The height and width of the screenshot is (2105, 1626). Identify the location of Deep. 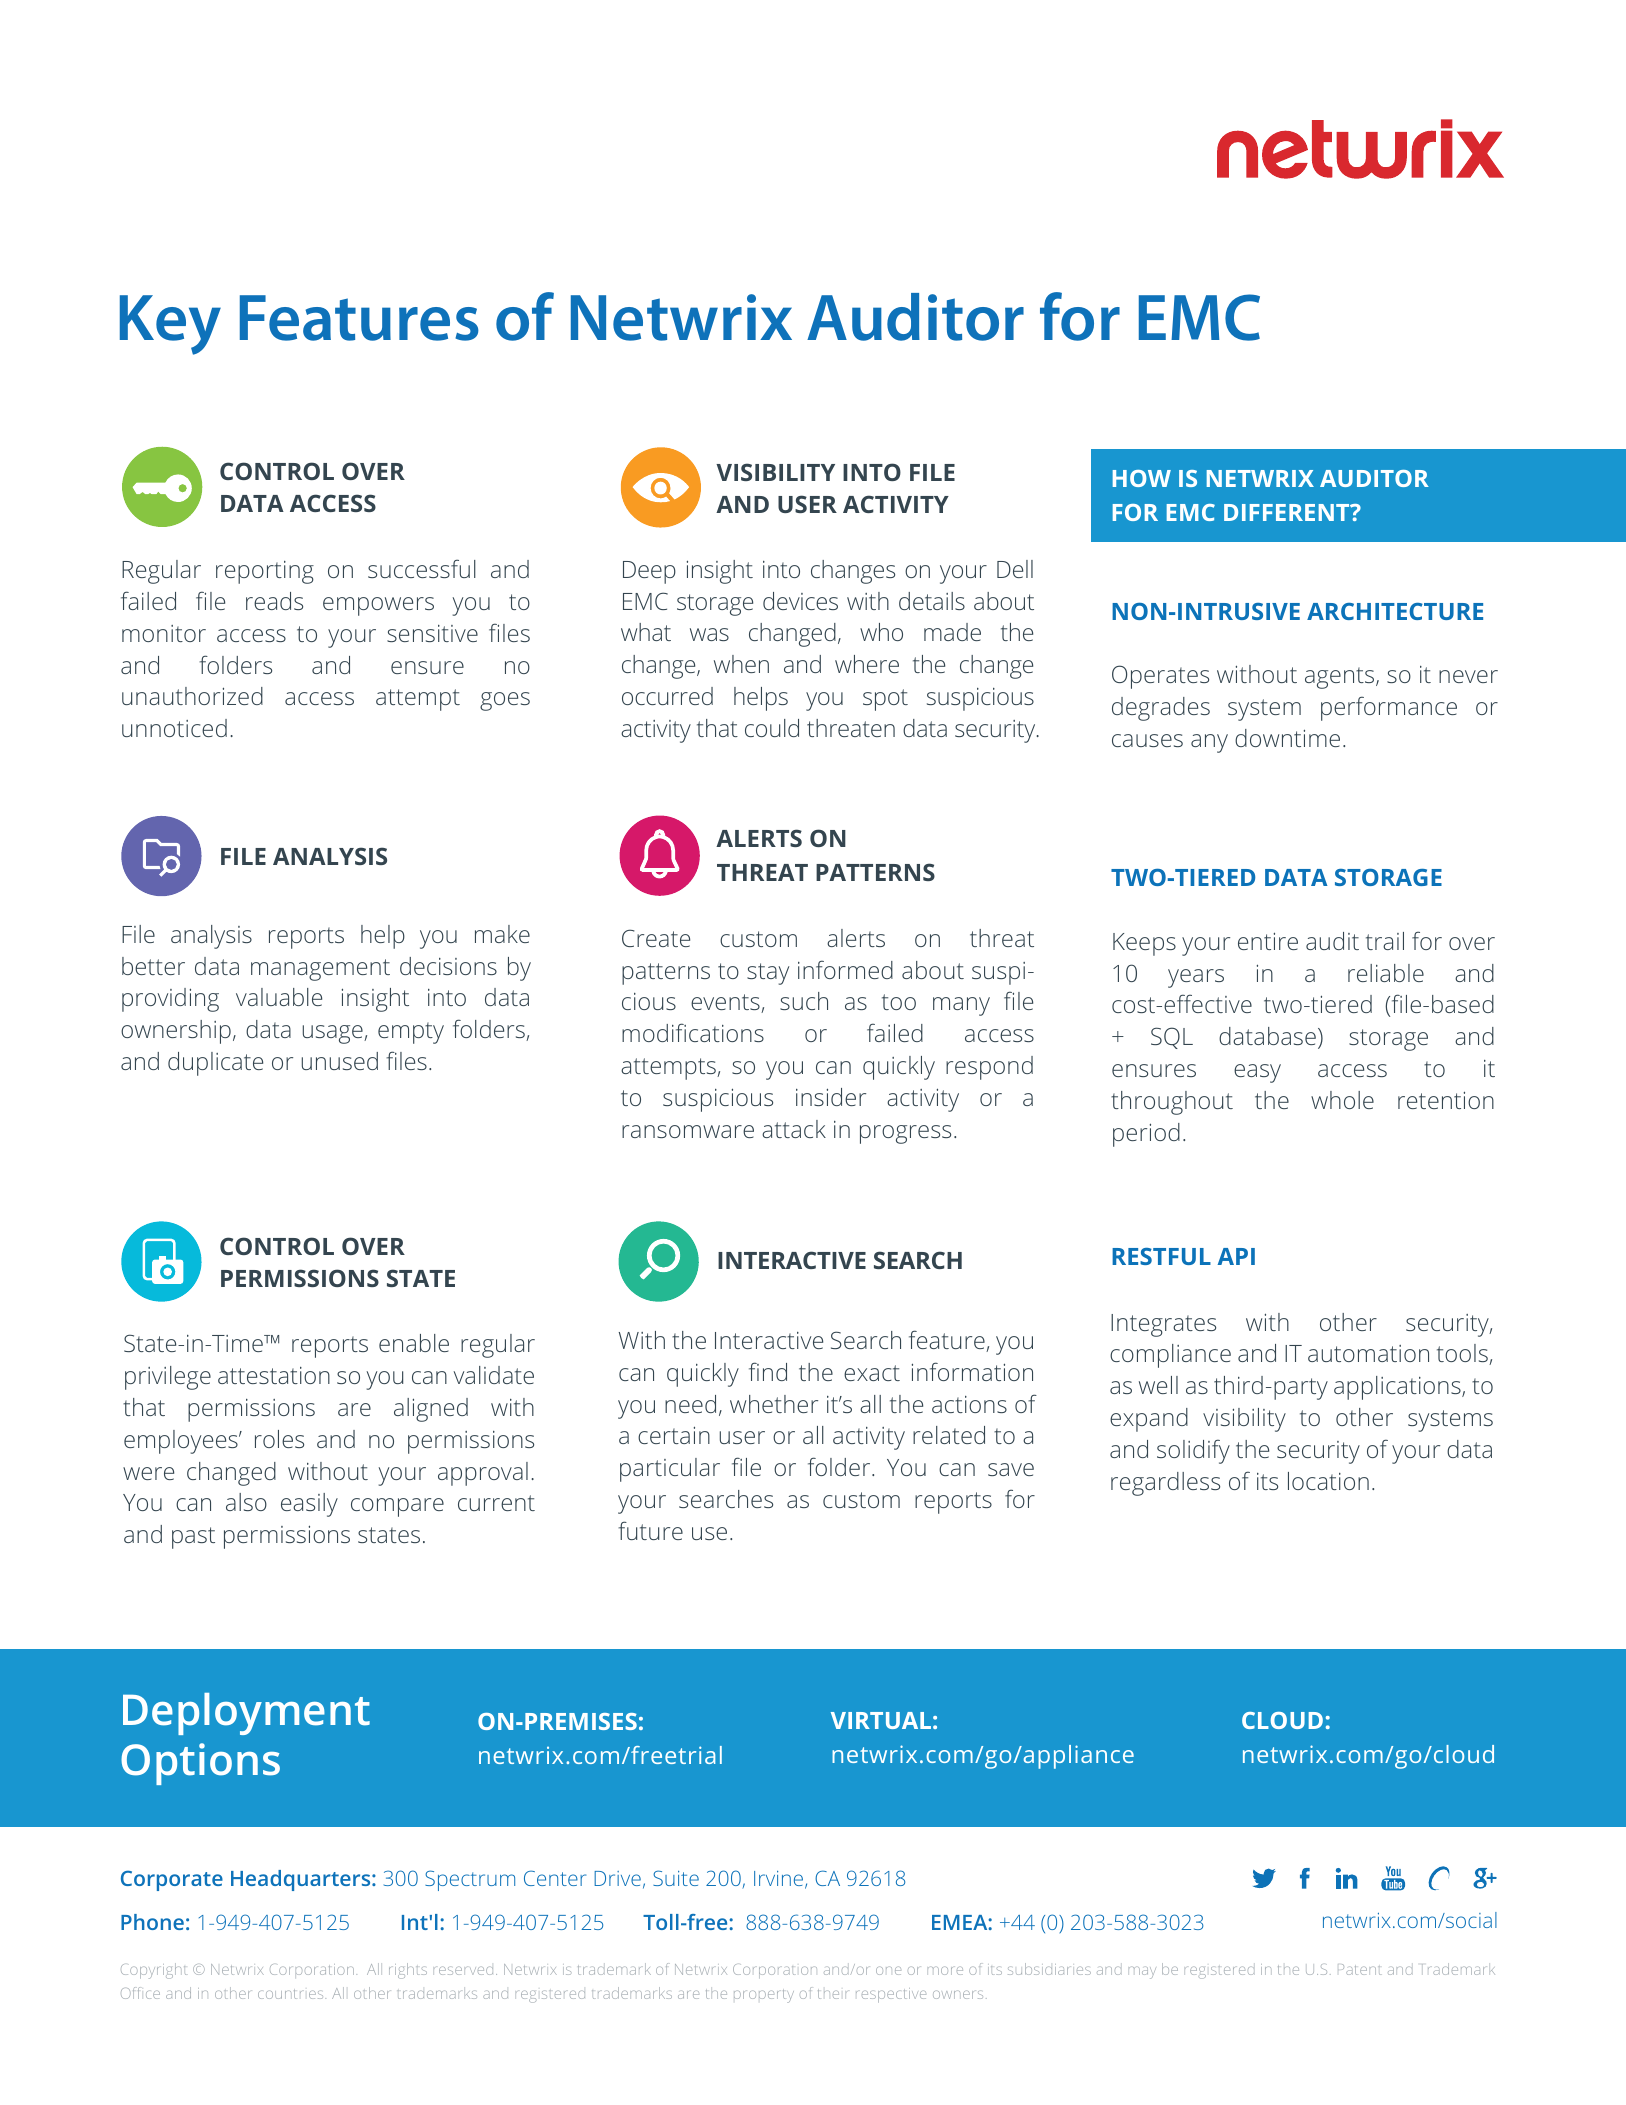
(649, 572).
